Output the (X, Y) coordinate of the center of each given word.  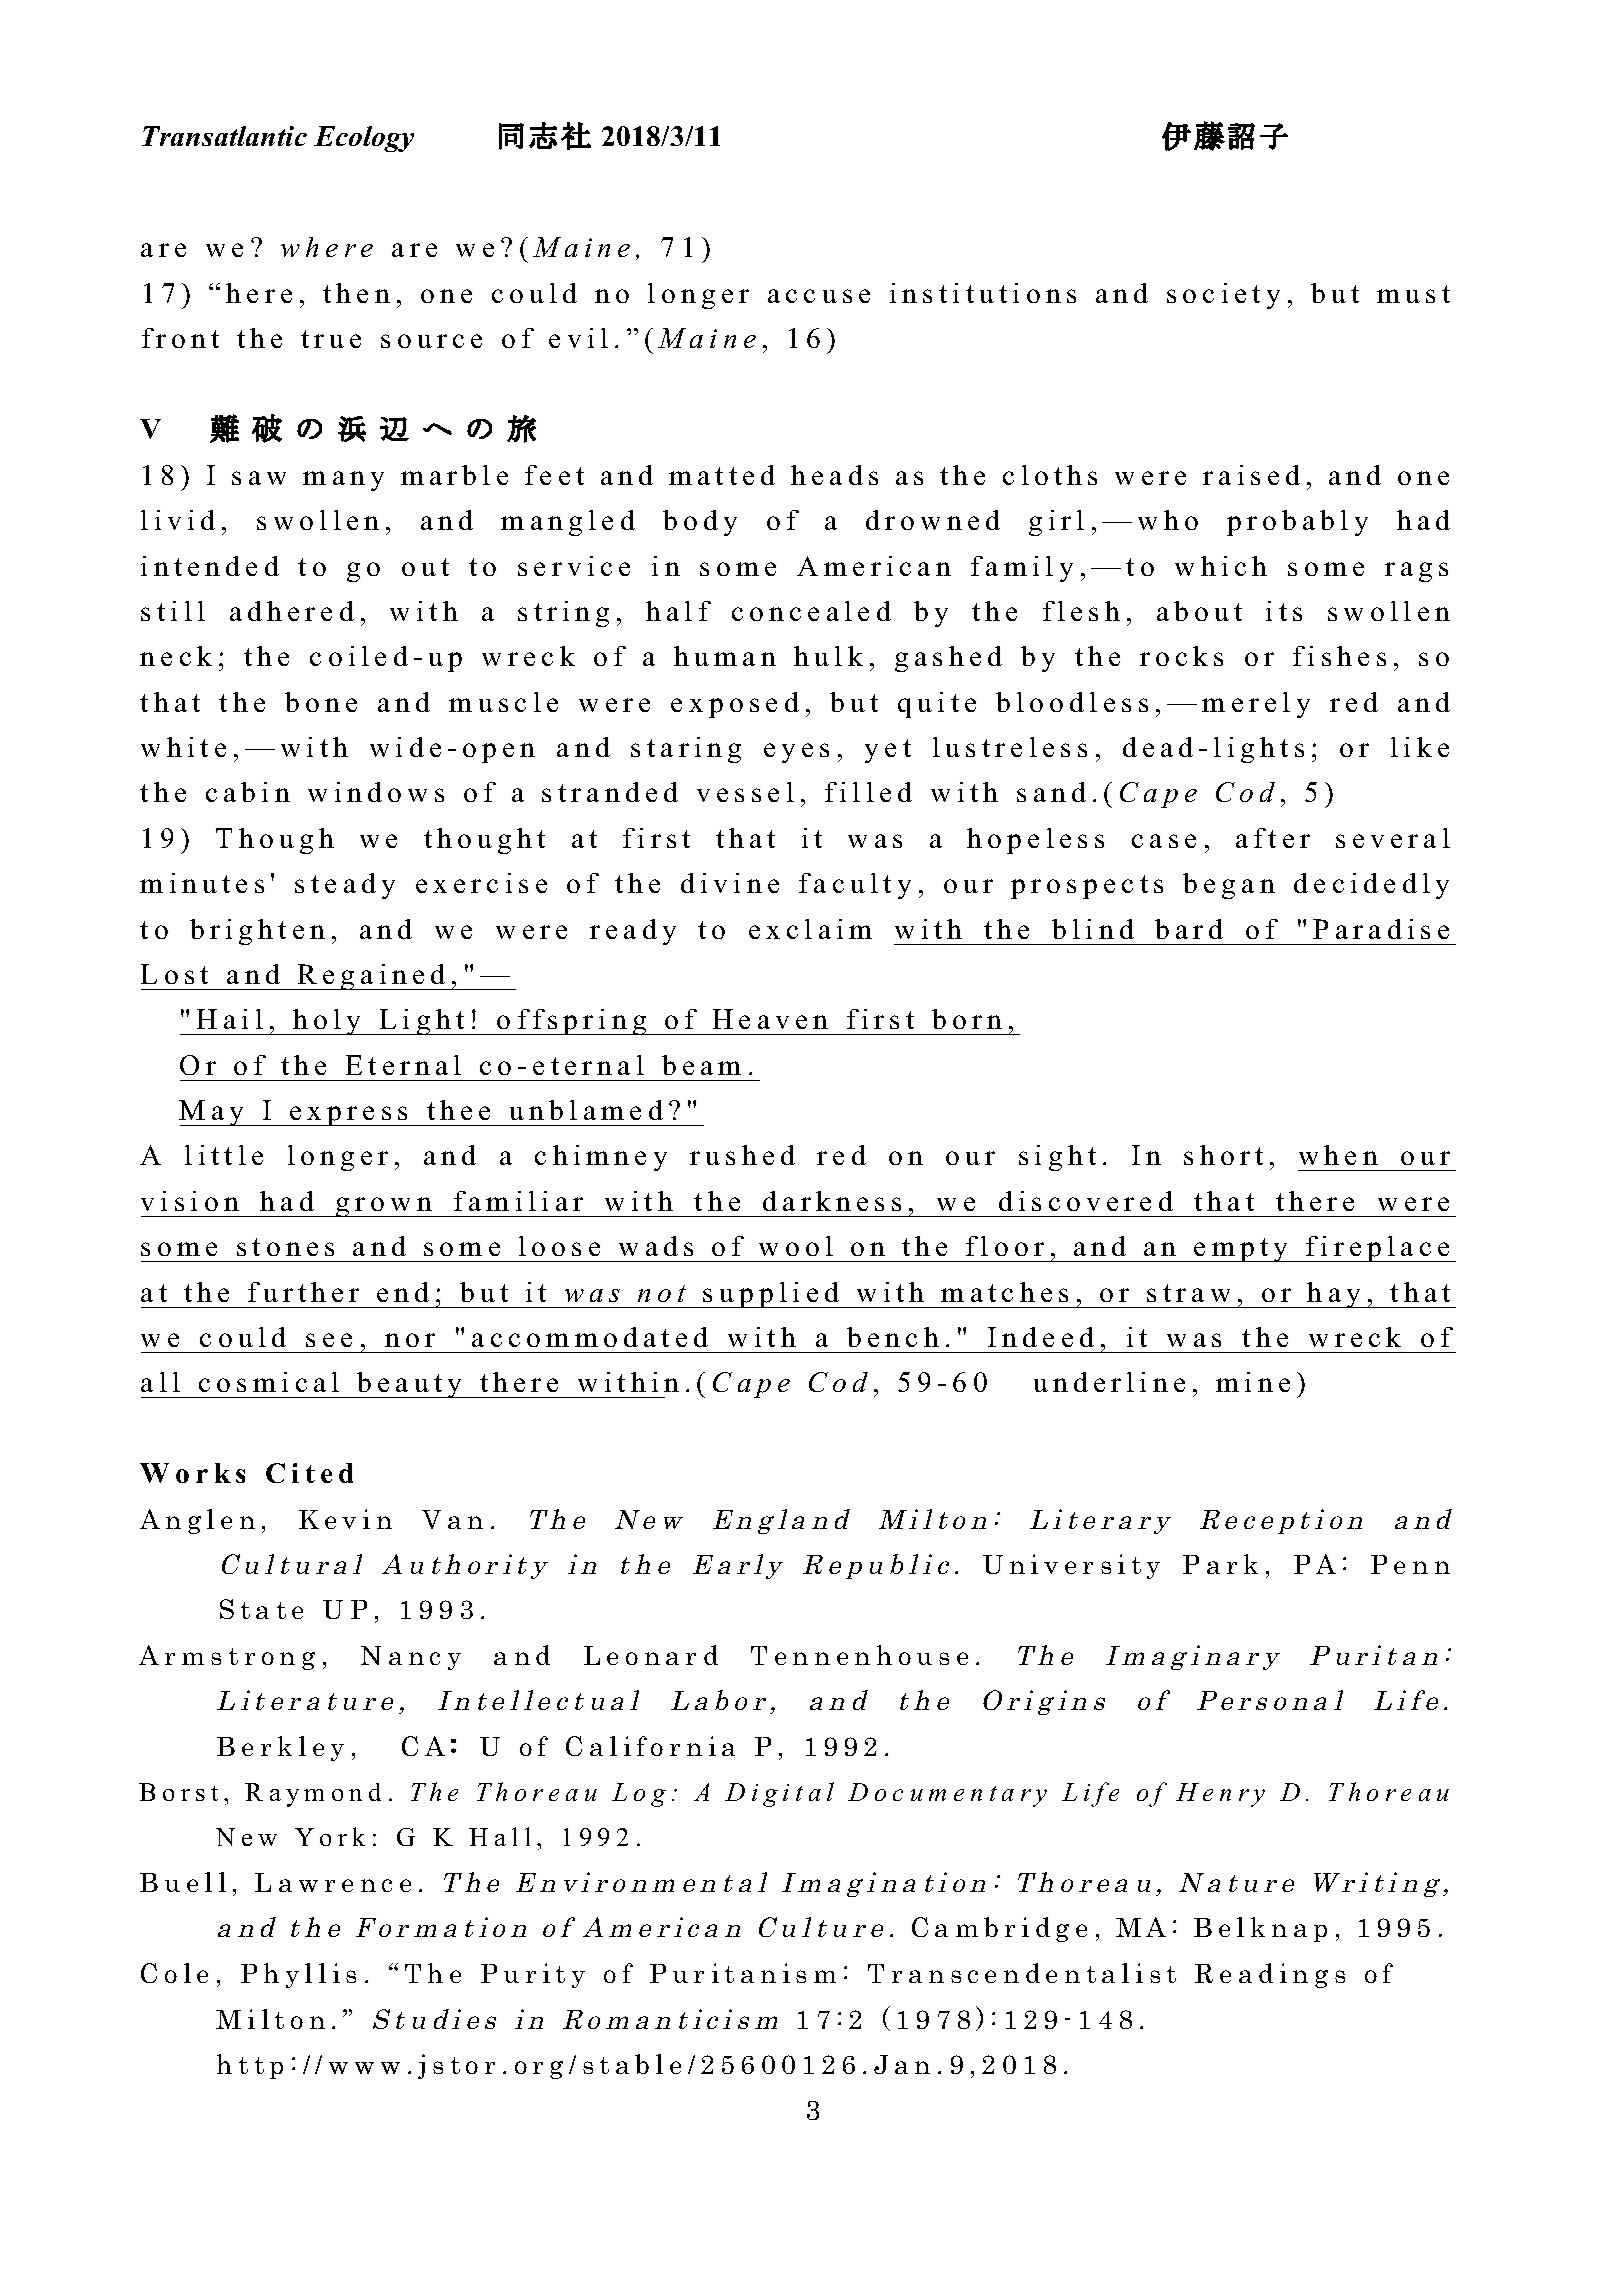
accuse (819, 296)
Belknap (1260, 1929)
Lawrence (333, 1882)
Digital (779, 1794)
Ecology (364, 139)
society (1223, 296)
